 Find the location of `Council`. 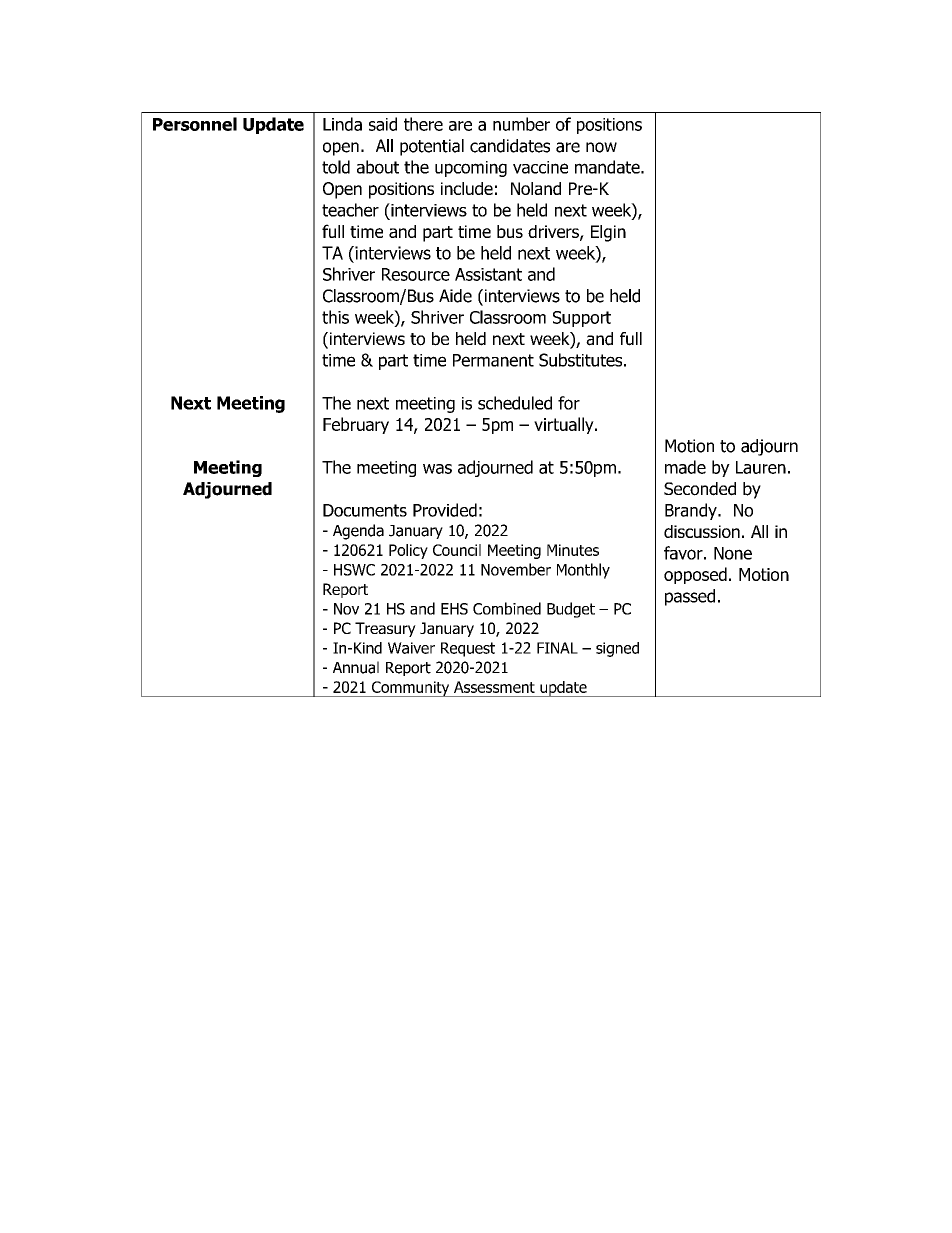

Council is located at coordinates (457, 550).
